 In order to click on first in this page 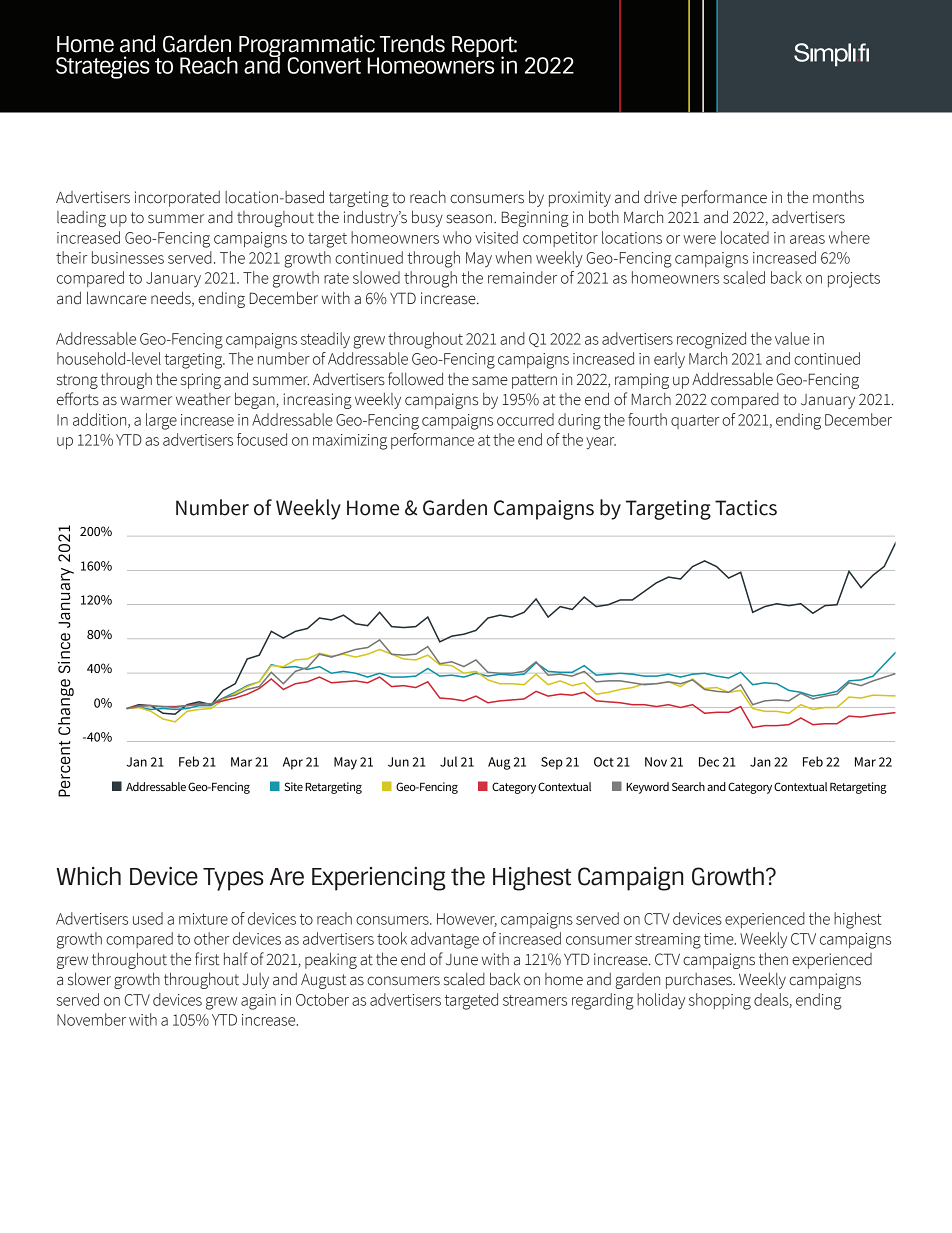, I will do `click(207, 959)`.
